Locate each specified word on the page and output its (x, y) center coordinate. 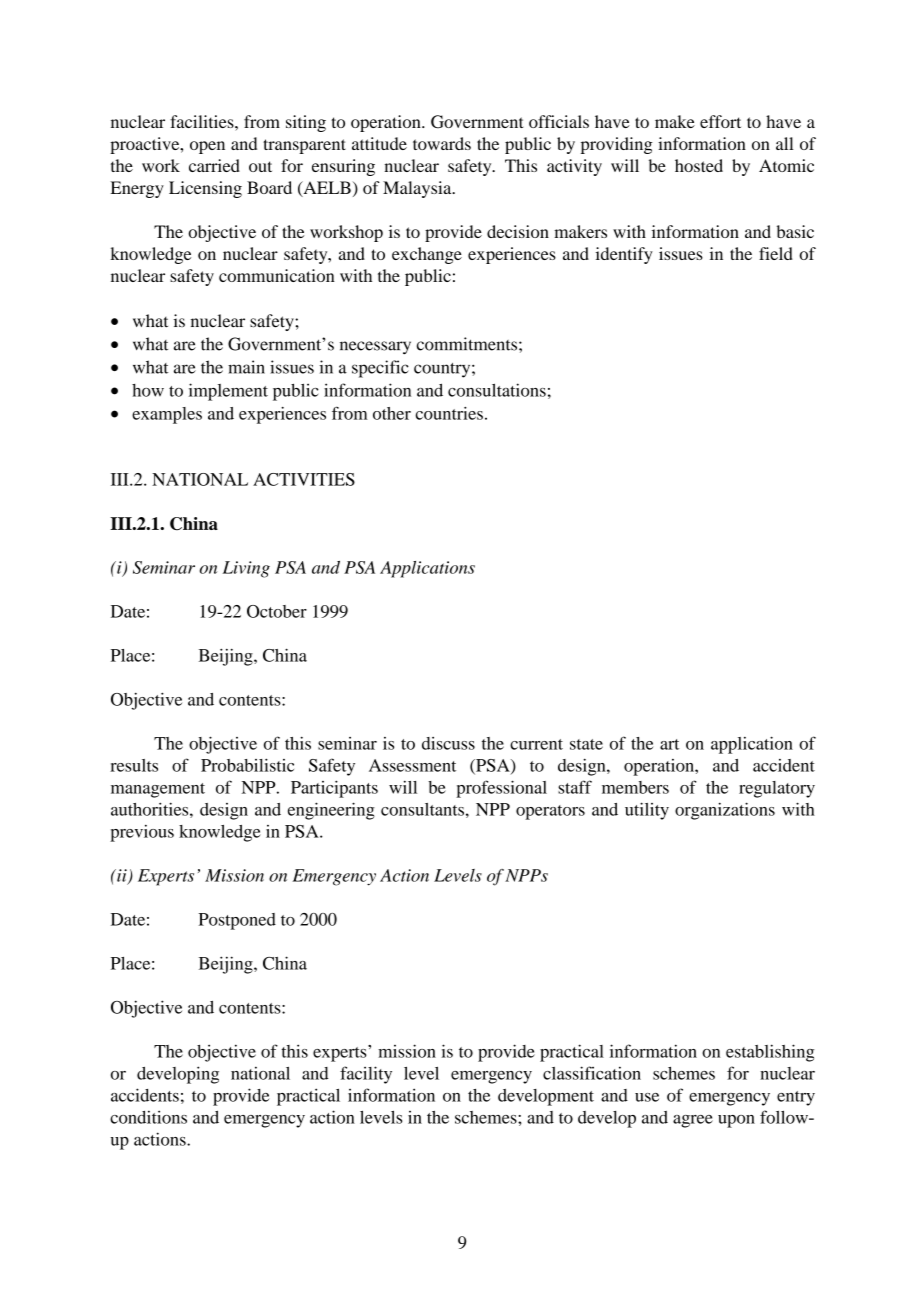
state (586, 744)
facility (366, 1075)
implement (228, 392)
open (207, 147)
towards (442, 143)
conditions (148, 1117)
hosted (699, 165)
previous (142, 833)
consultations (497, 390)
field (776, 253)
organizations (725, 811)
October (277, 611)
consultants (422, 809)
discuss (448, 743)
